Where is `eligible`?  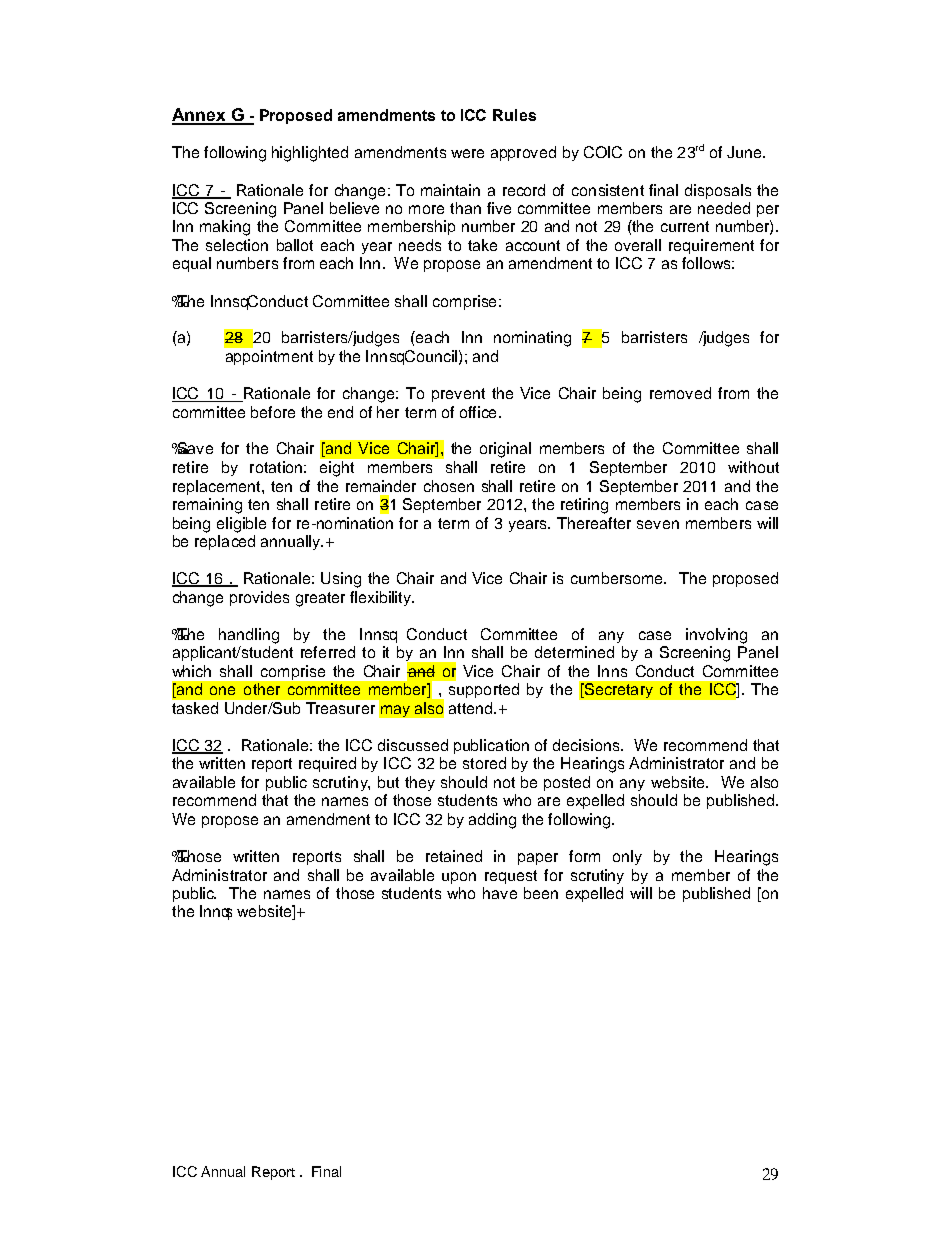 eligible is located at coordinates (241, 525).
